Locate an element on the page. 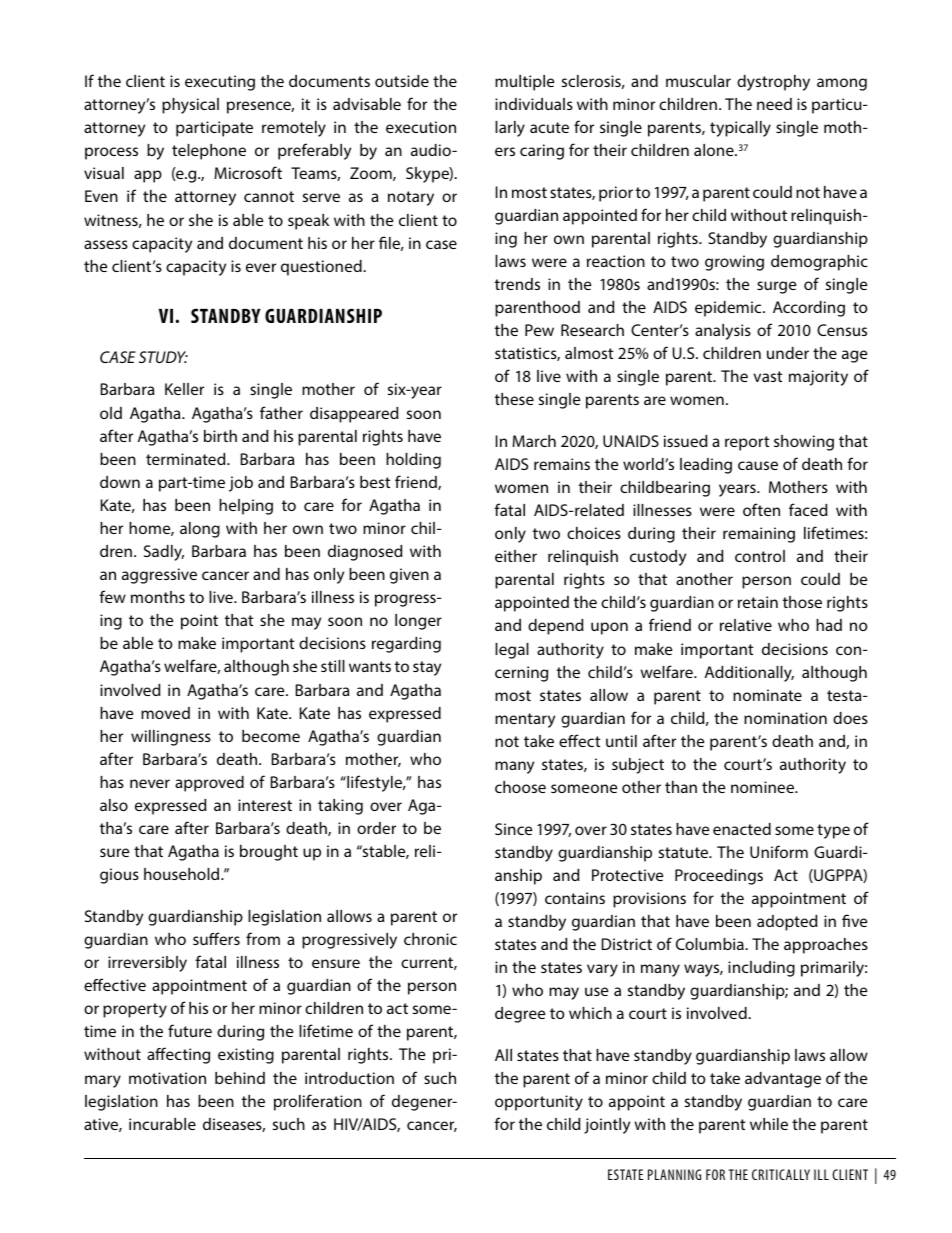  remaining is located at coordinates (759, 535).
